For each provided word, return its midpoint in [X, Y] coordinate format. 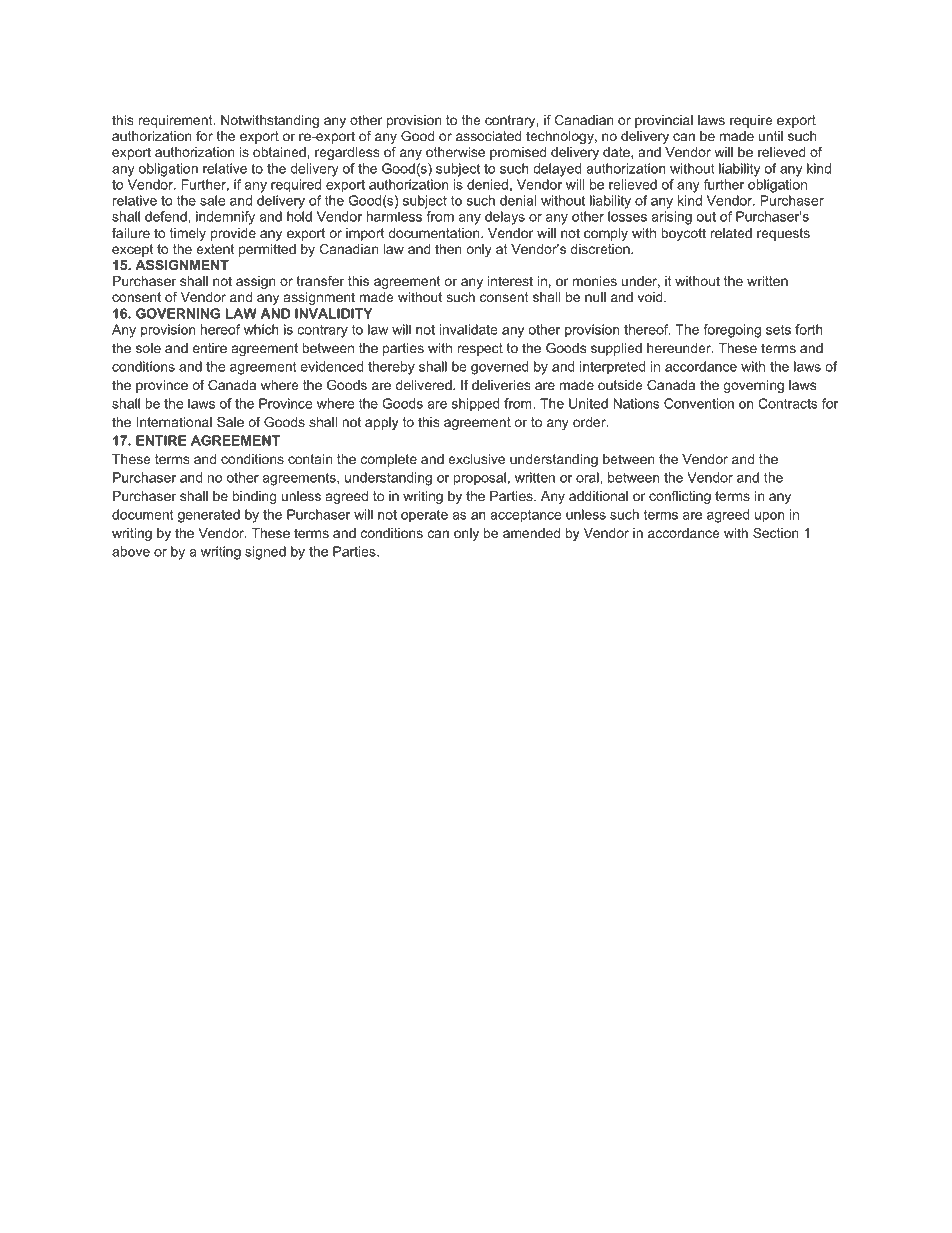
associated [488, 136]
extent [215, 249]
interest [510, 281]
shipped [476, 405]
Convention [699, 403]
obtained [279, 152]
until [771, 136]
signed [265, 553]
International [174, 422]
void [651, 297]
